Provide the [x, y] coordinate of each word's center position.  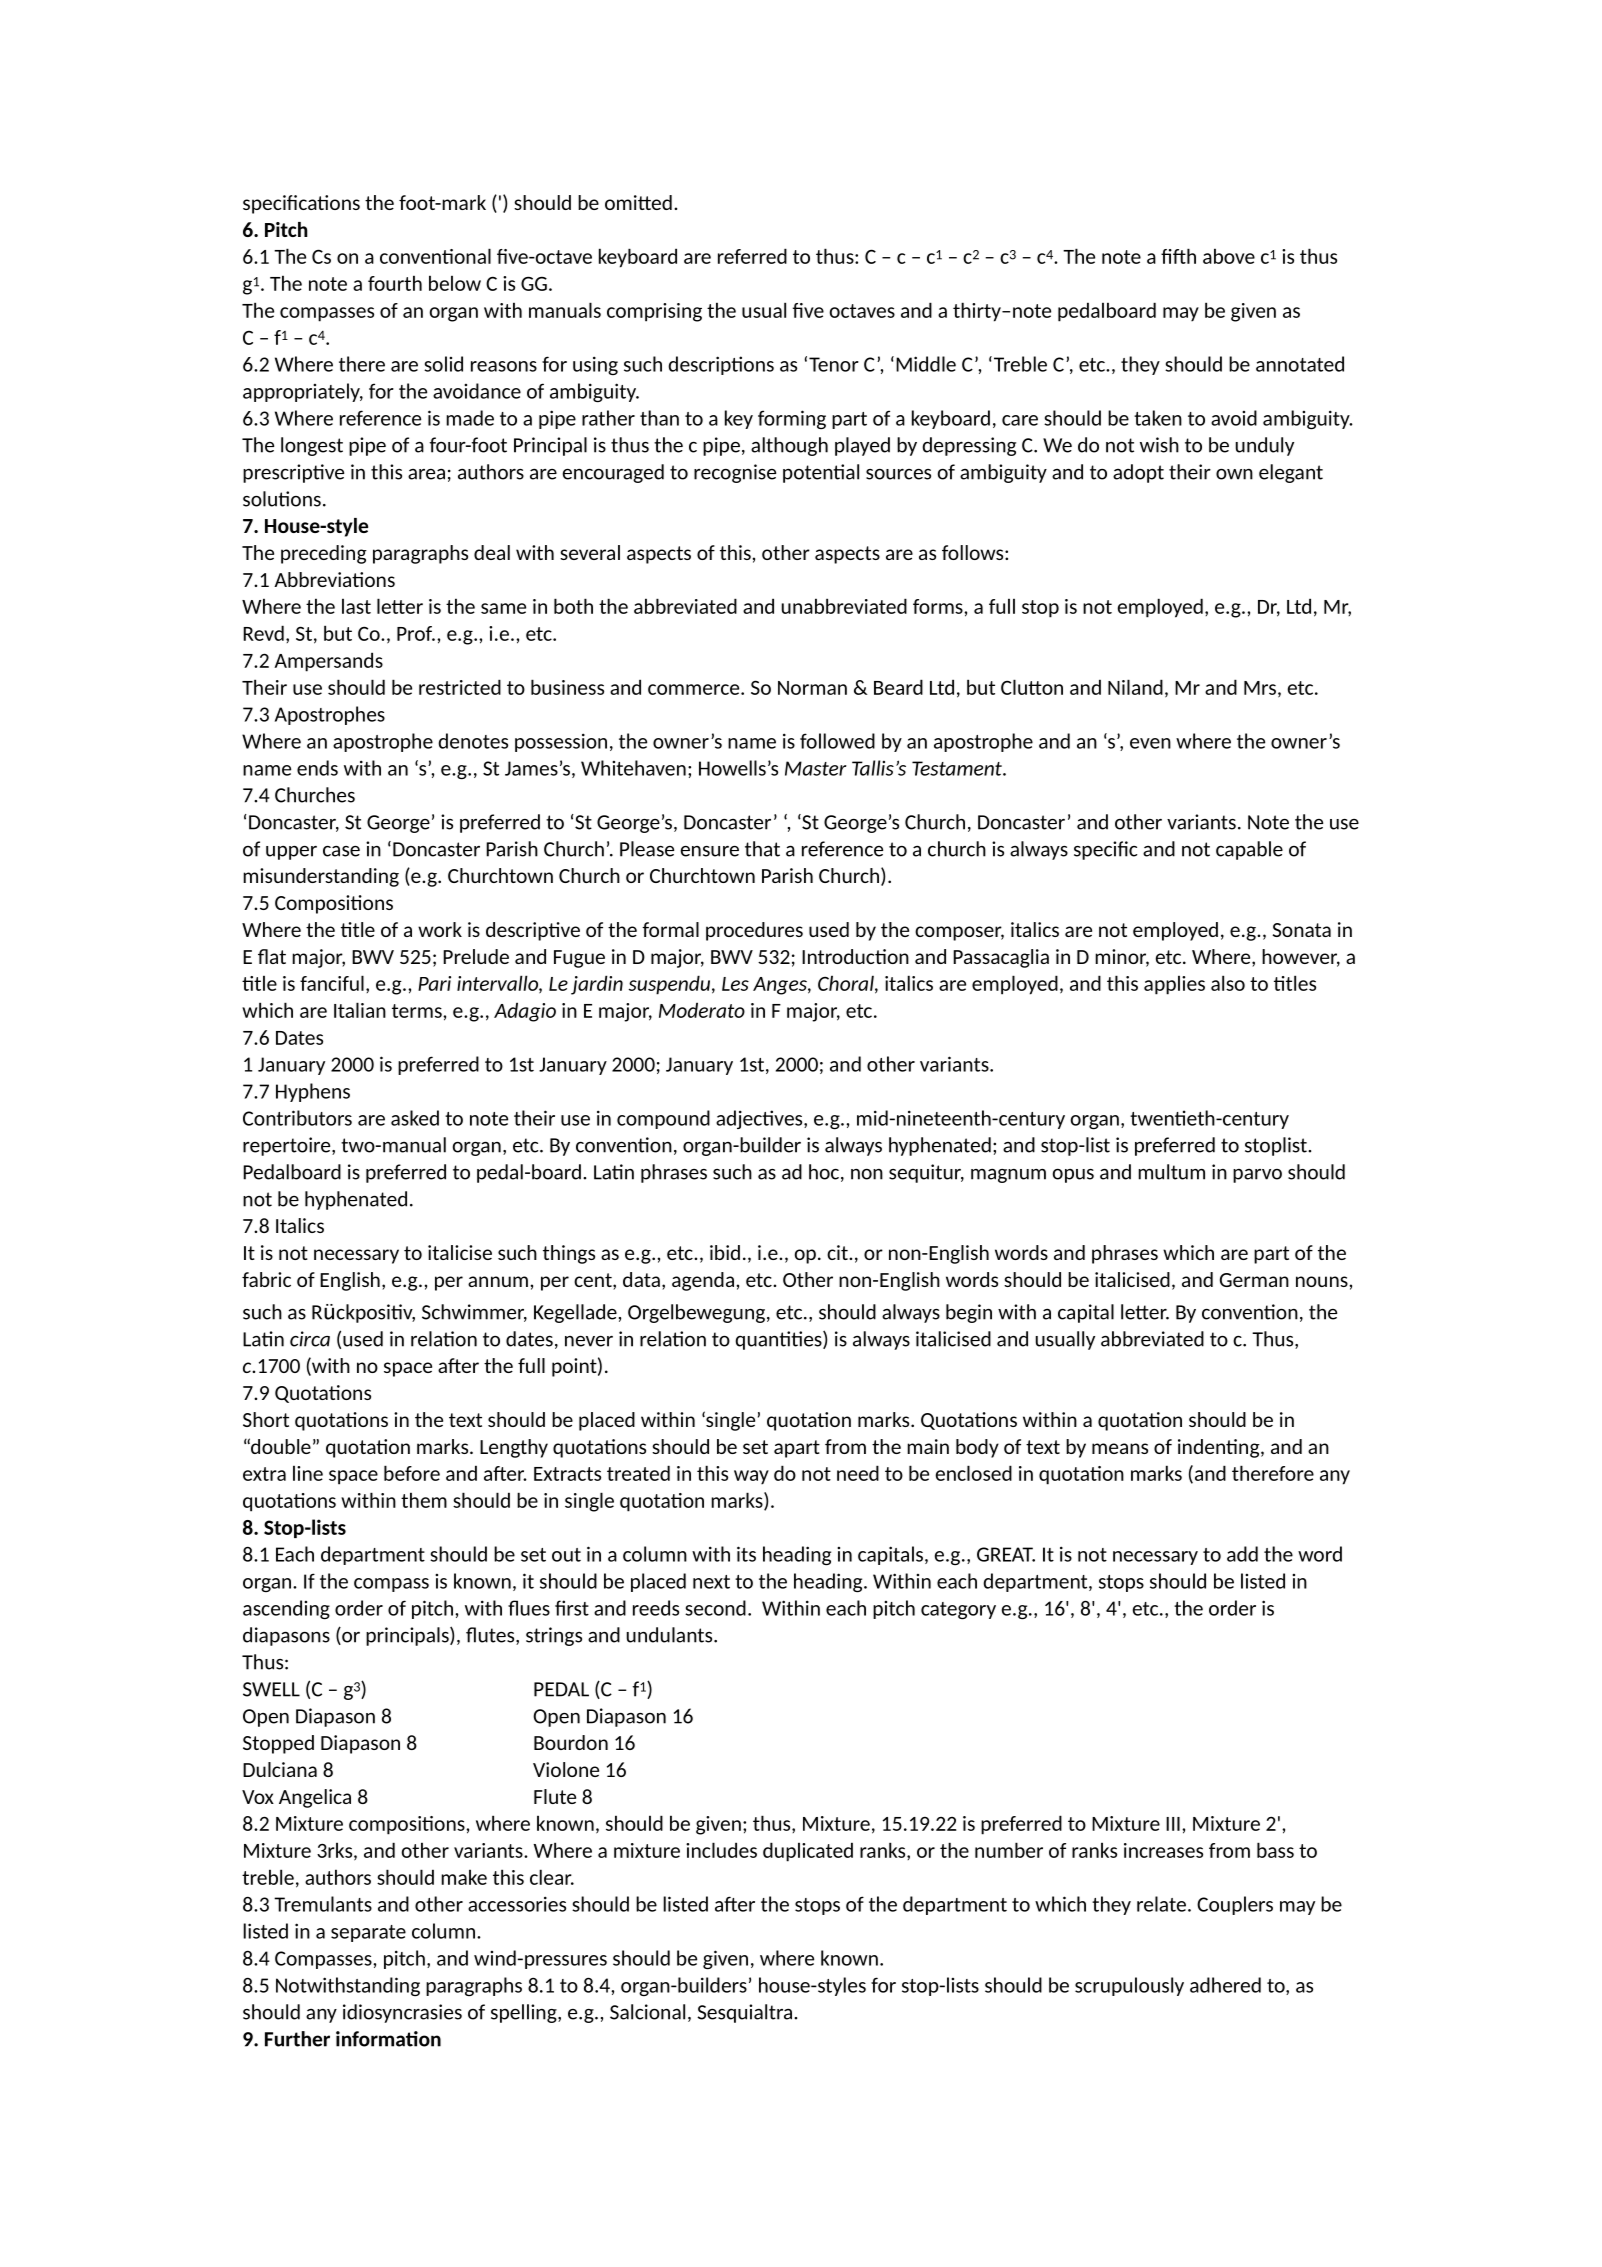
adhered [1225, 1985]
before [412, 1473]
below [455, 283]
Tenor [834, 364]
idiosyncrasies [402, 2013]
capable [1249, 850]
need [858, 1473]
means [1120, 1448]
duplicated [808, 1852]
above [1229, 256]
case [341, 851]
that [762, 849]
